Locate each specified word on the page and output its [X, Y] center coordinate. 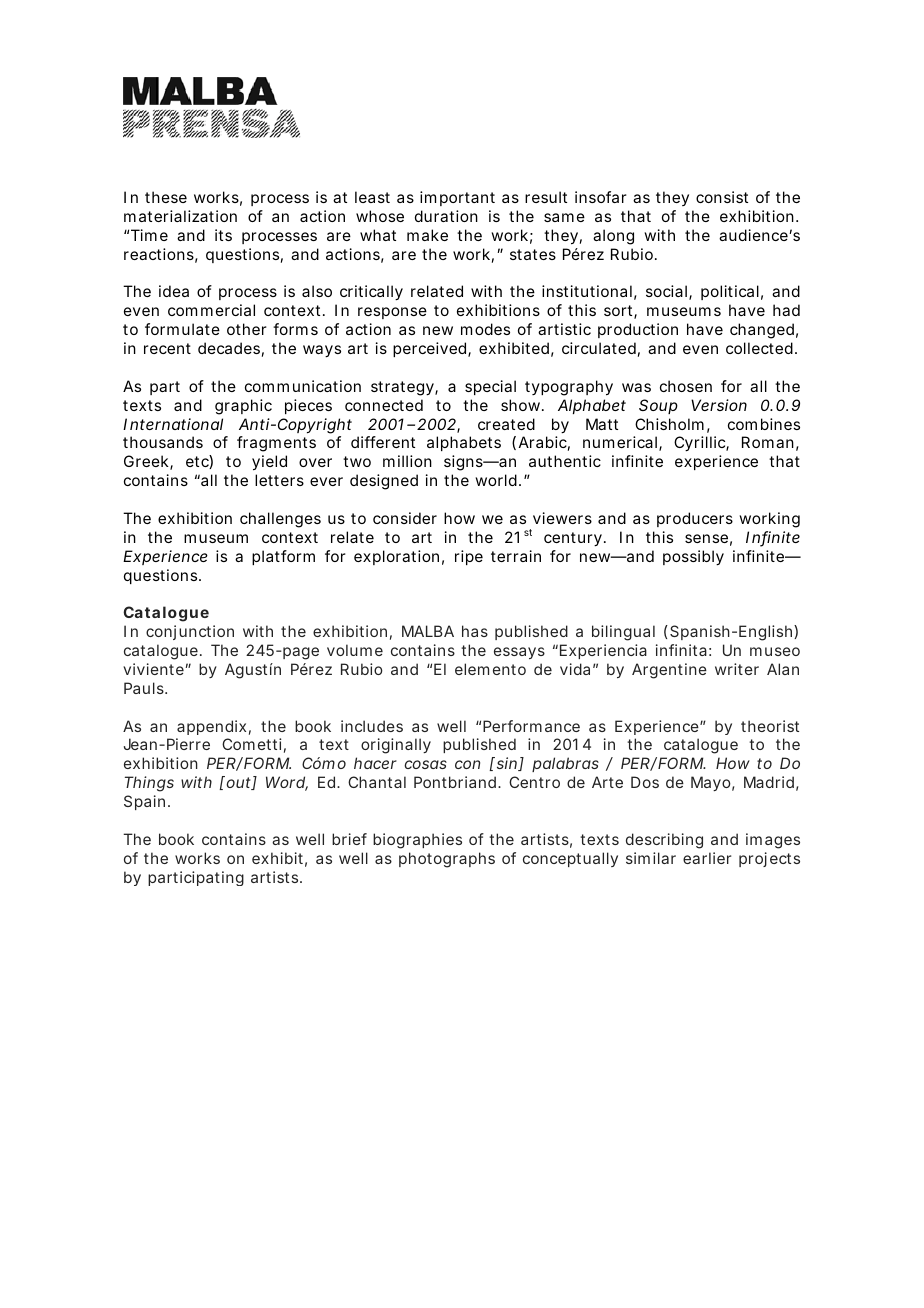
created [506, 424]
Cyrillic [701, 444]
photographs [447, 860]
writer [737, 669]
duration [446, 216]
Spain [146, 802]
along [613, 237]
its [223, 235]
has [475, 631]
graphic [243, 407]
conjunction [190, 632]
